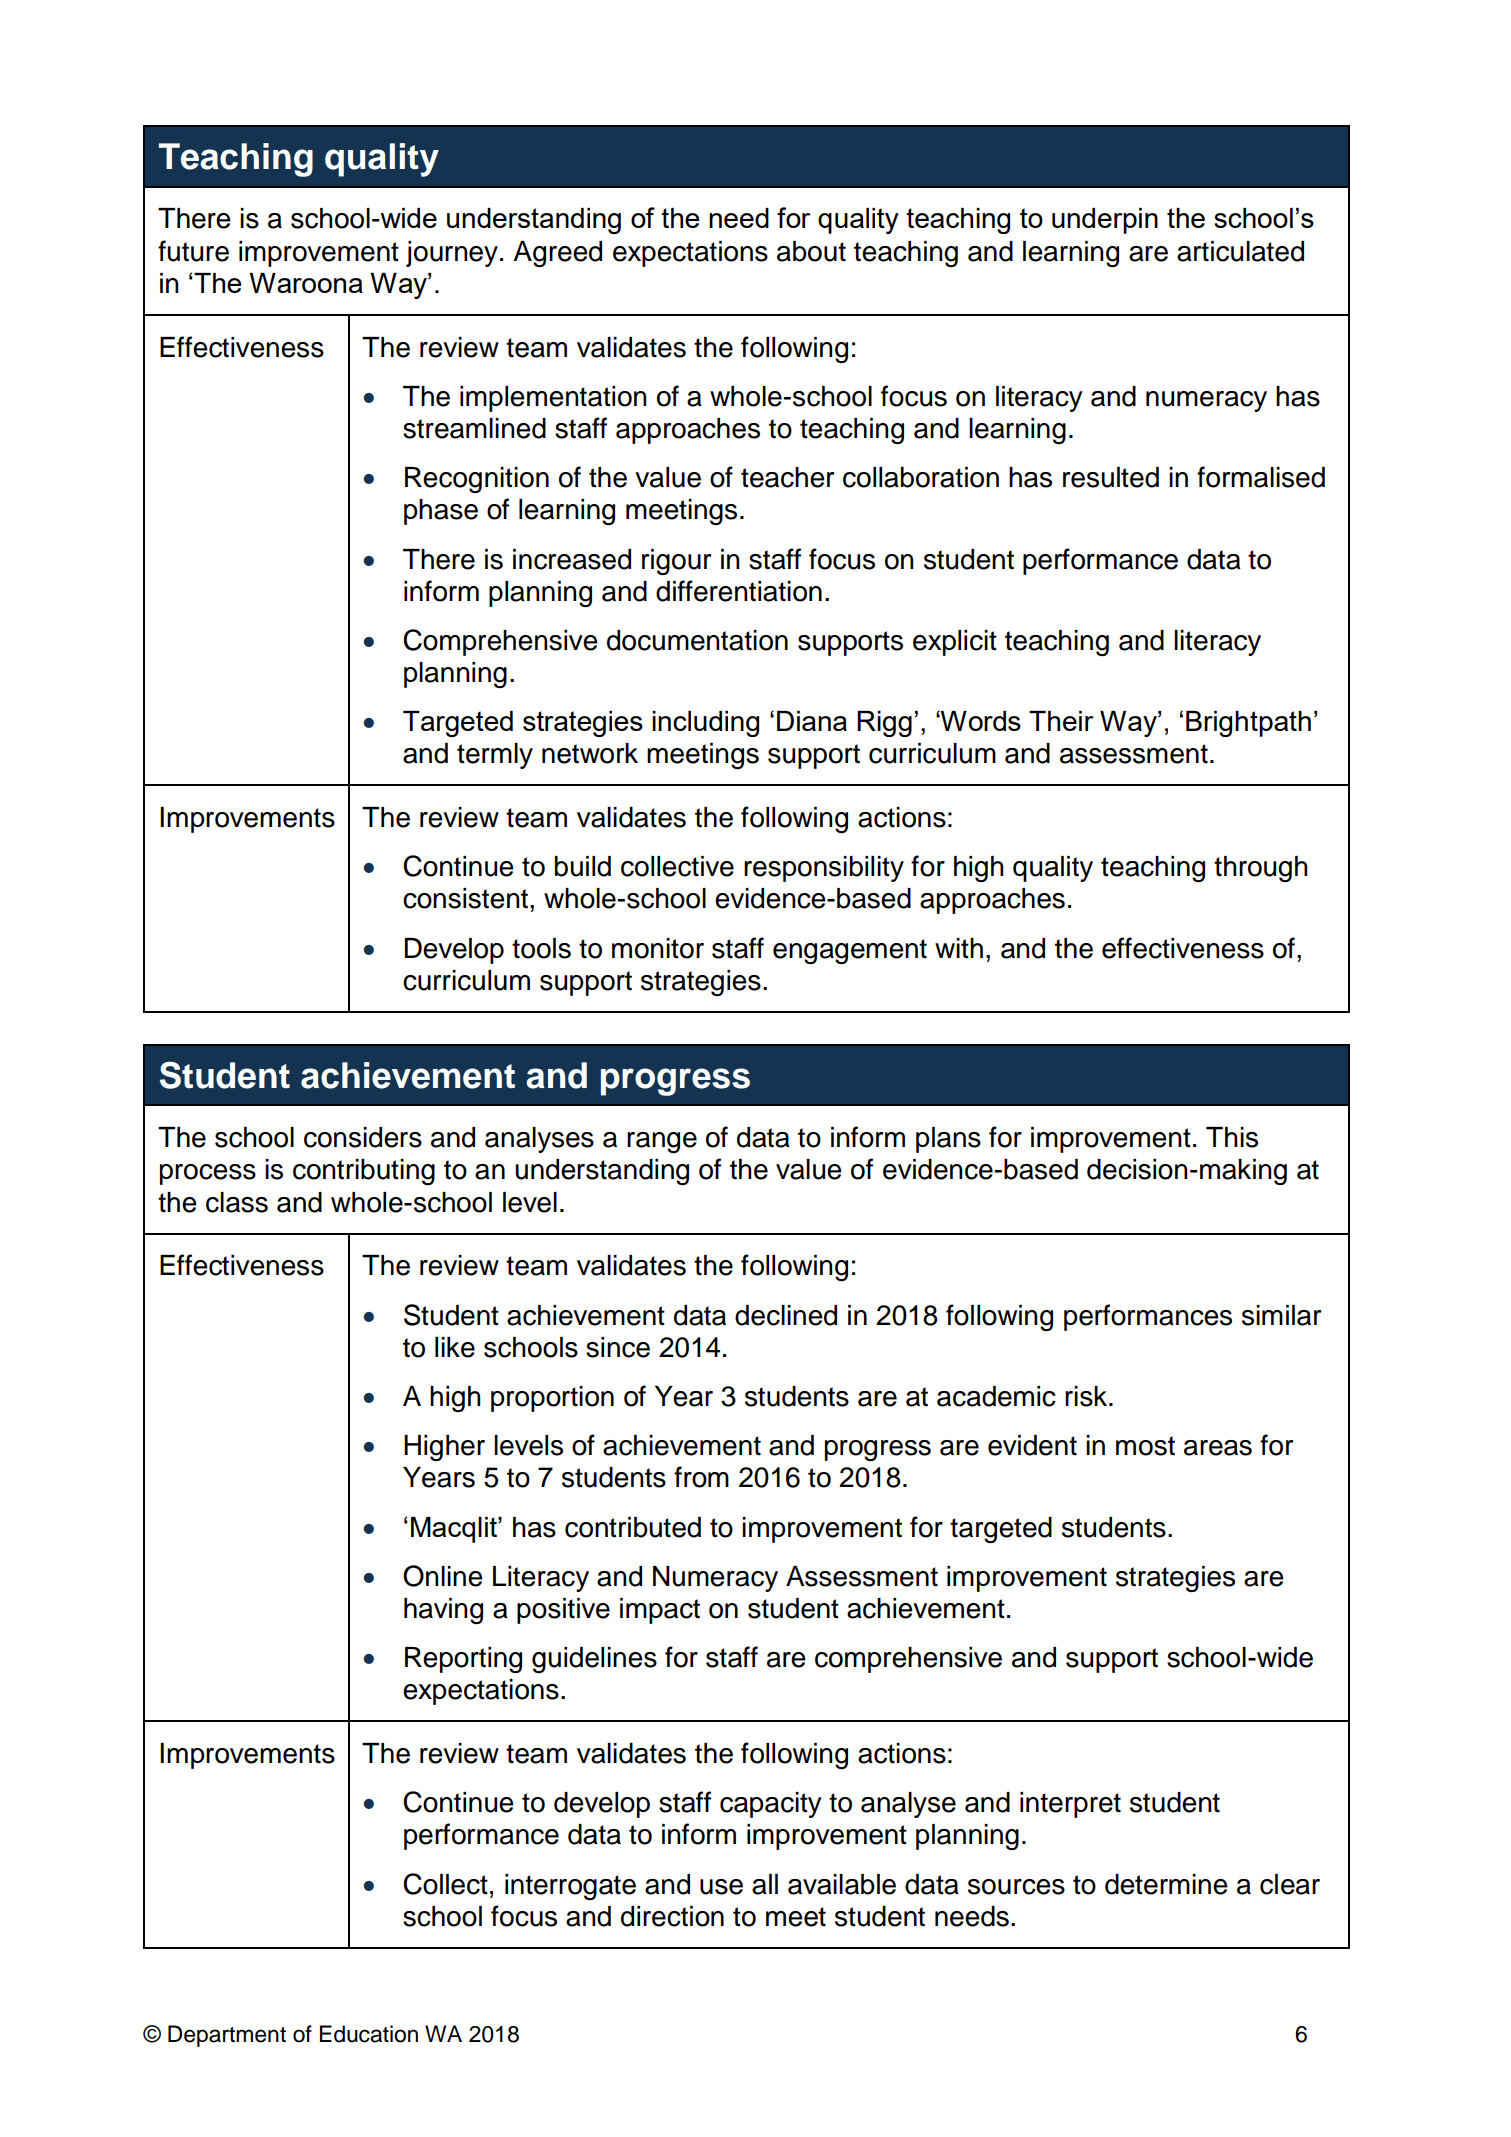  What do you see at coordinates (701, 1477) in the image?
I see `from` at bounding box center [701, 1477].
